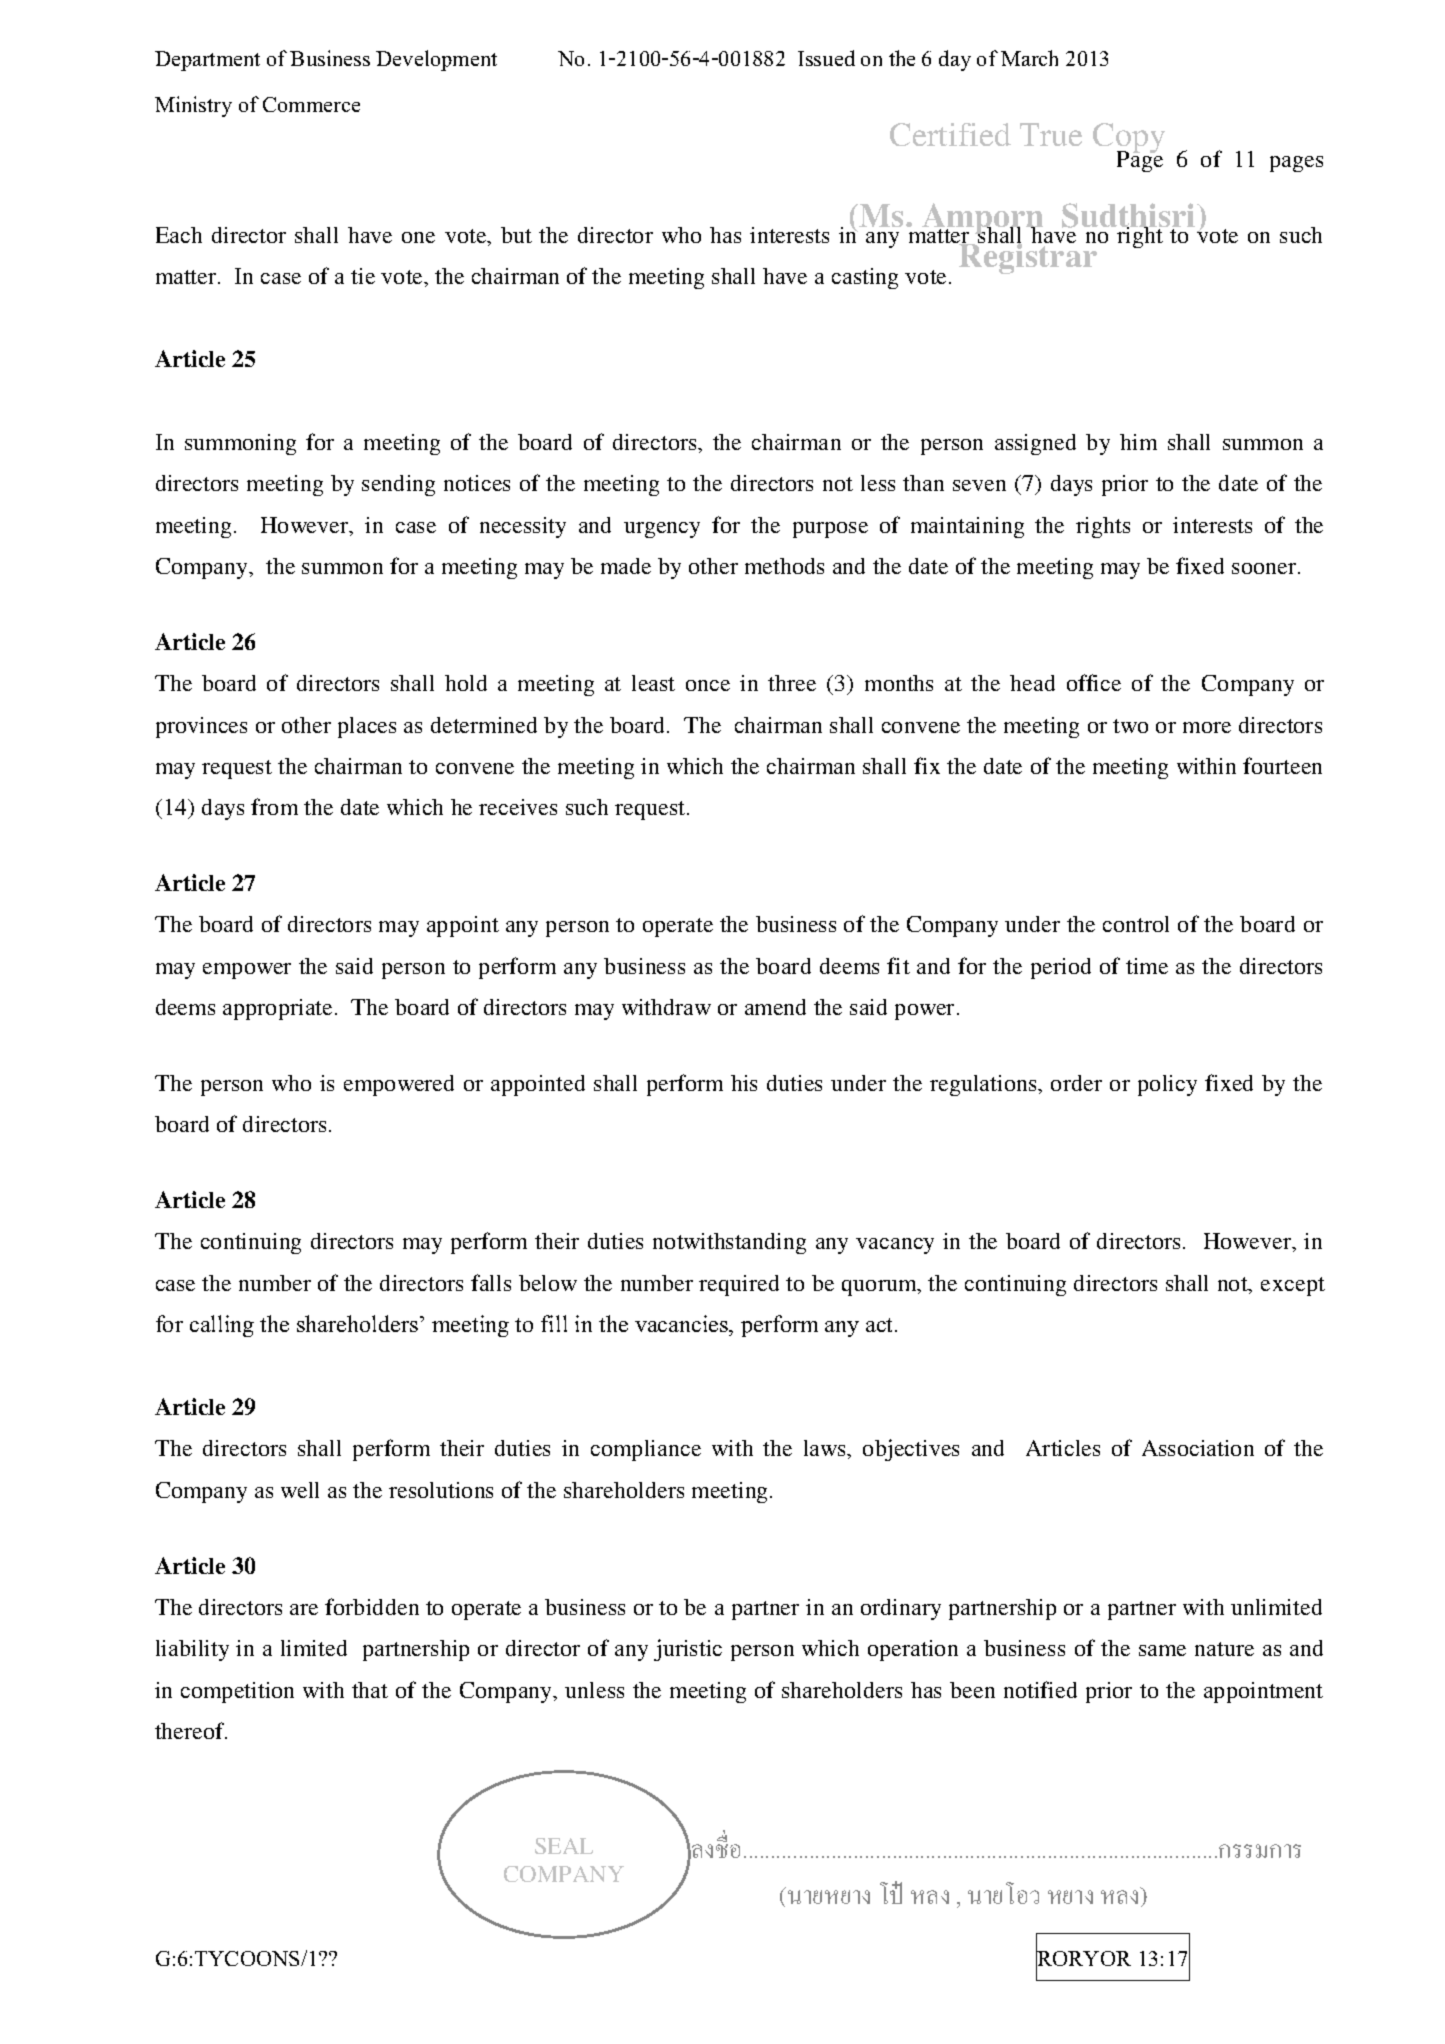  I want to click on Commerce, so click(311, 104).
